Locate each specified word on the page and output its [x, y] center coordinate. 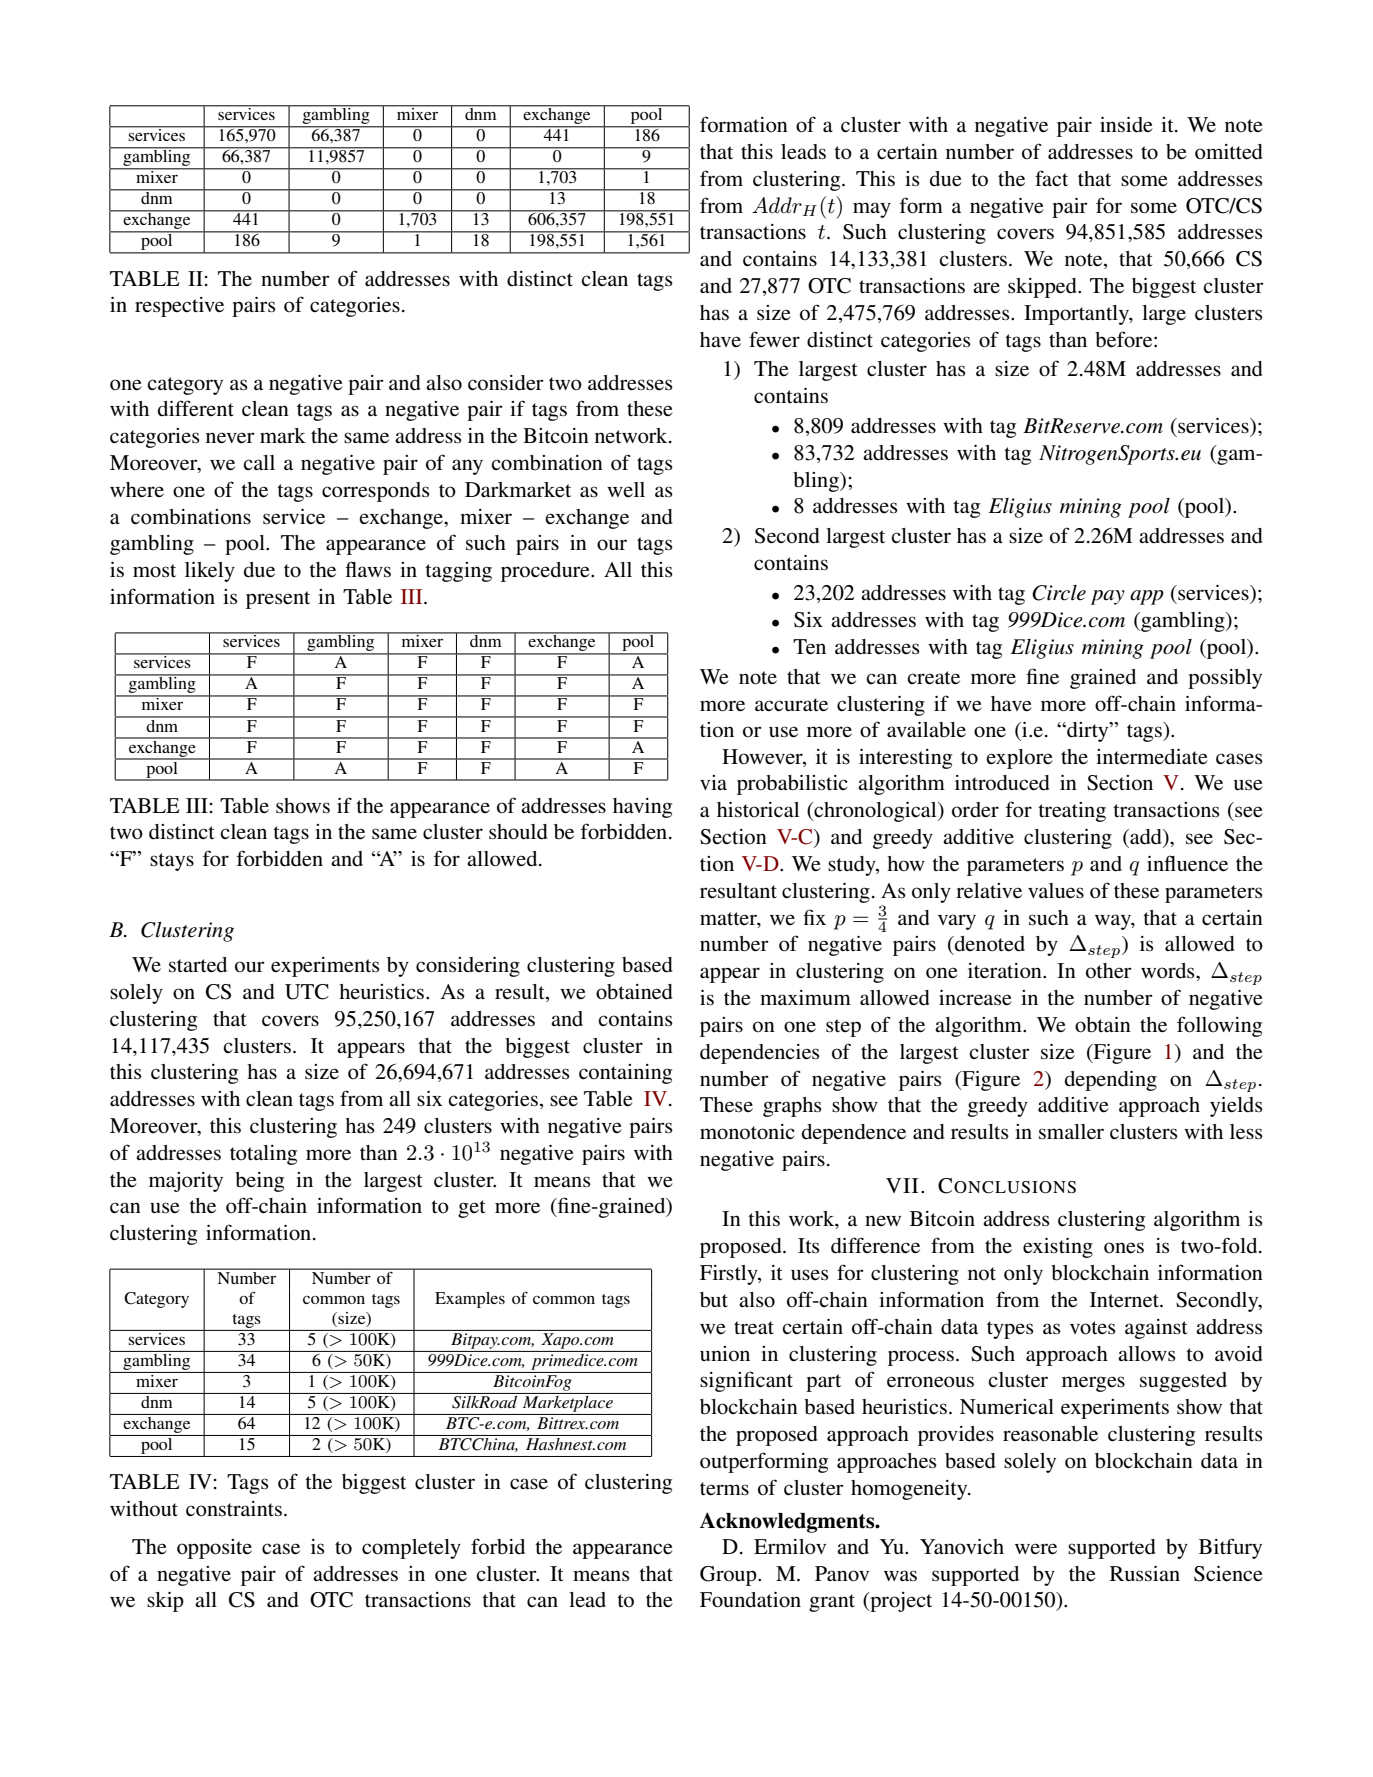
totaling [263, 1155]
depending [1111, 1081]
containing [625, 1074]
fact [1051, 178]
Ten [809, 647]
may [872, 210]
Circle [1059, 593]
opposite [214, 1549]
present [278, 600]
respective [179, 307]
